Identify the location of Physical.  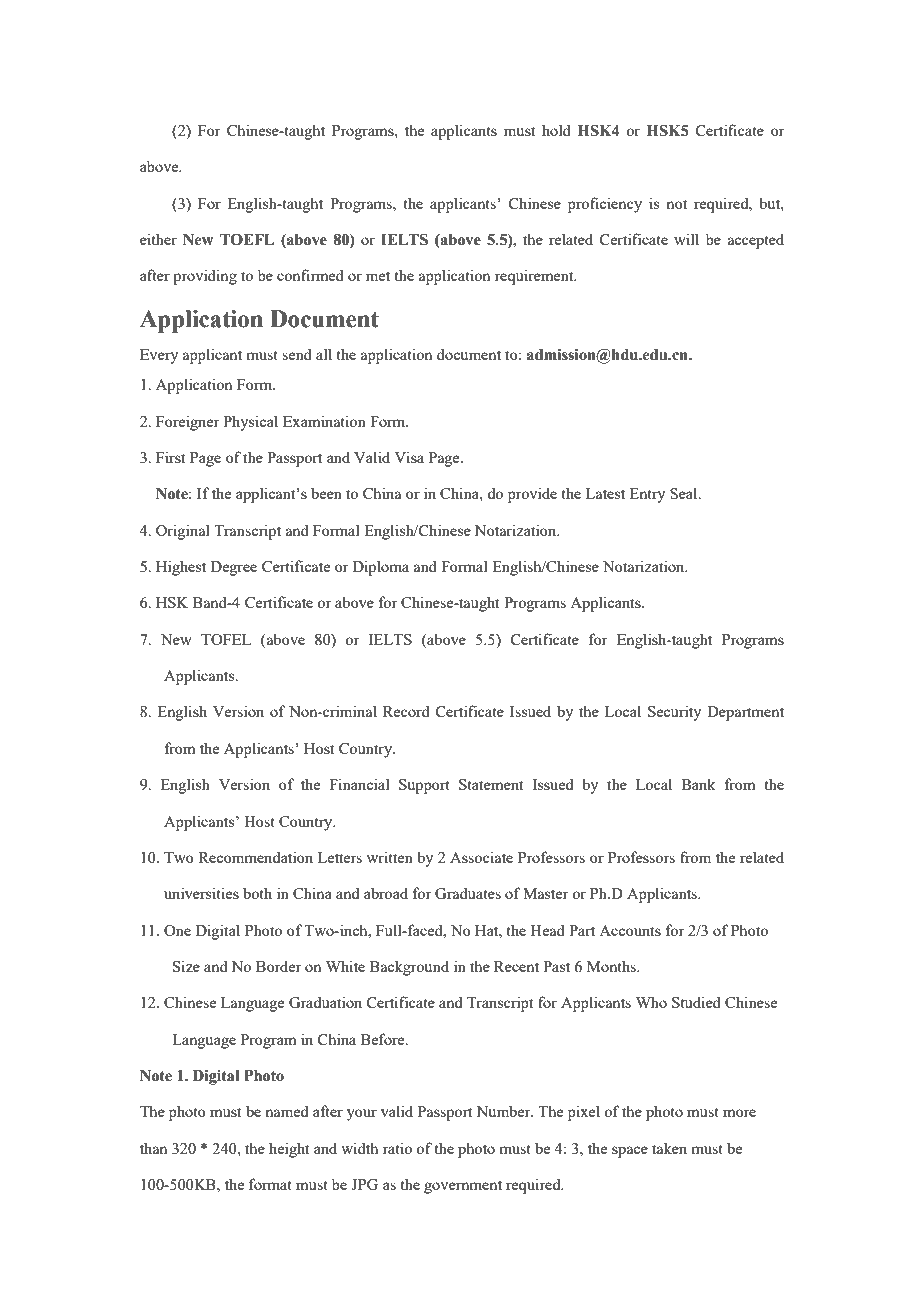
(250, 423).
